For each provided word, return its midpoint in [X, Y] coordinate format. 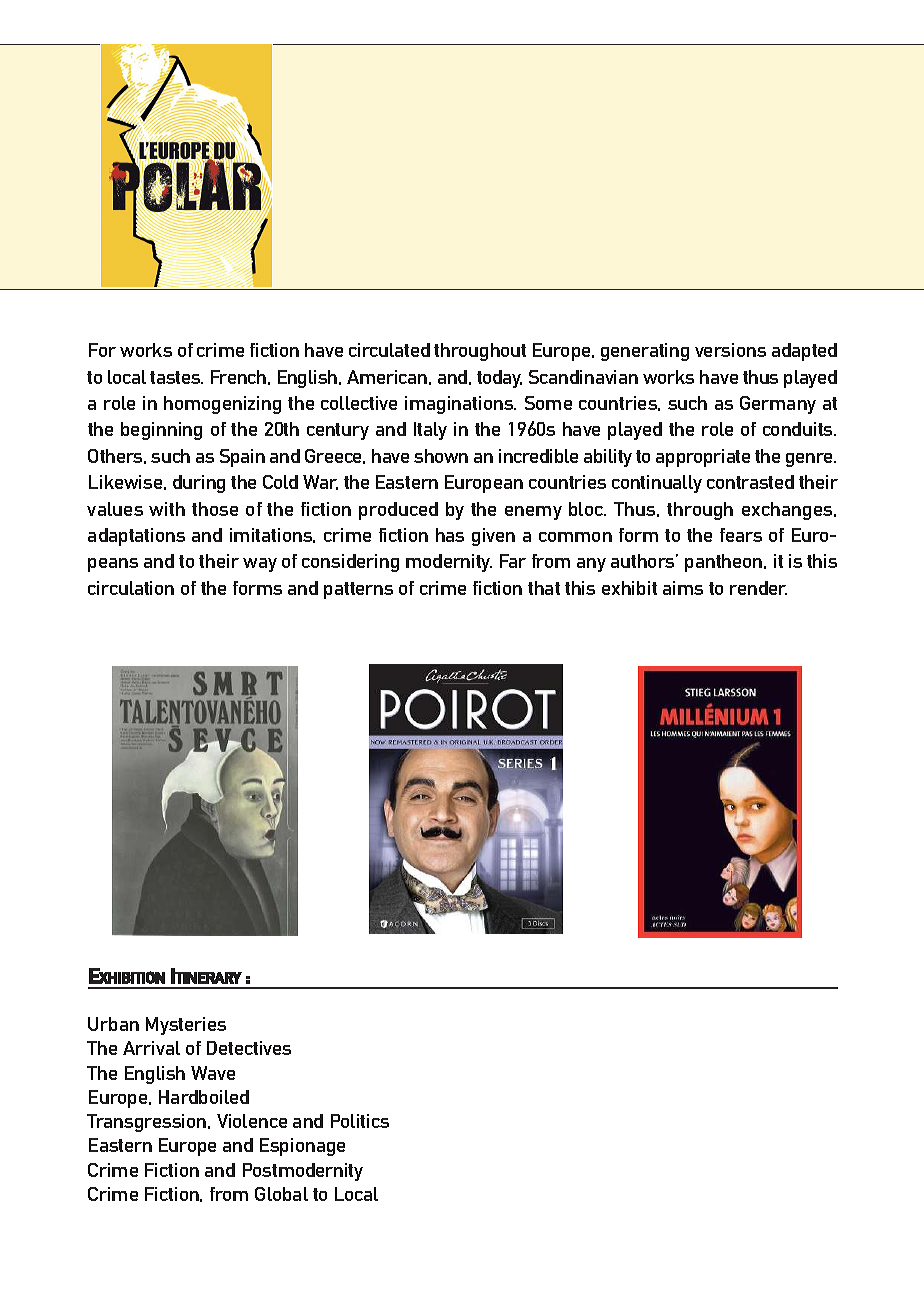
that [544, 588]
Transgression [148, 1123]
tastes [176, 377]
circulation [131, 588]
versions [730, 350]
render [758, 588]
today [499, 379]
